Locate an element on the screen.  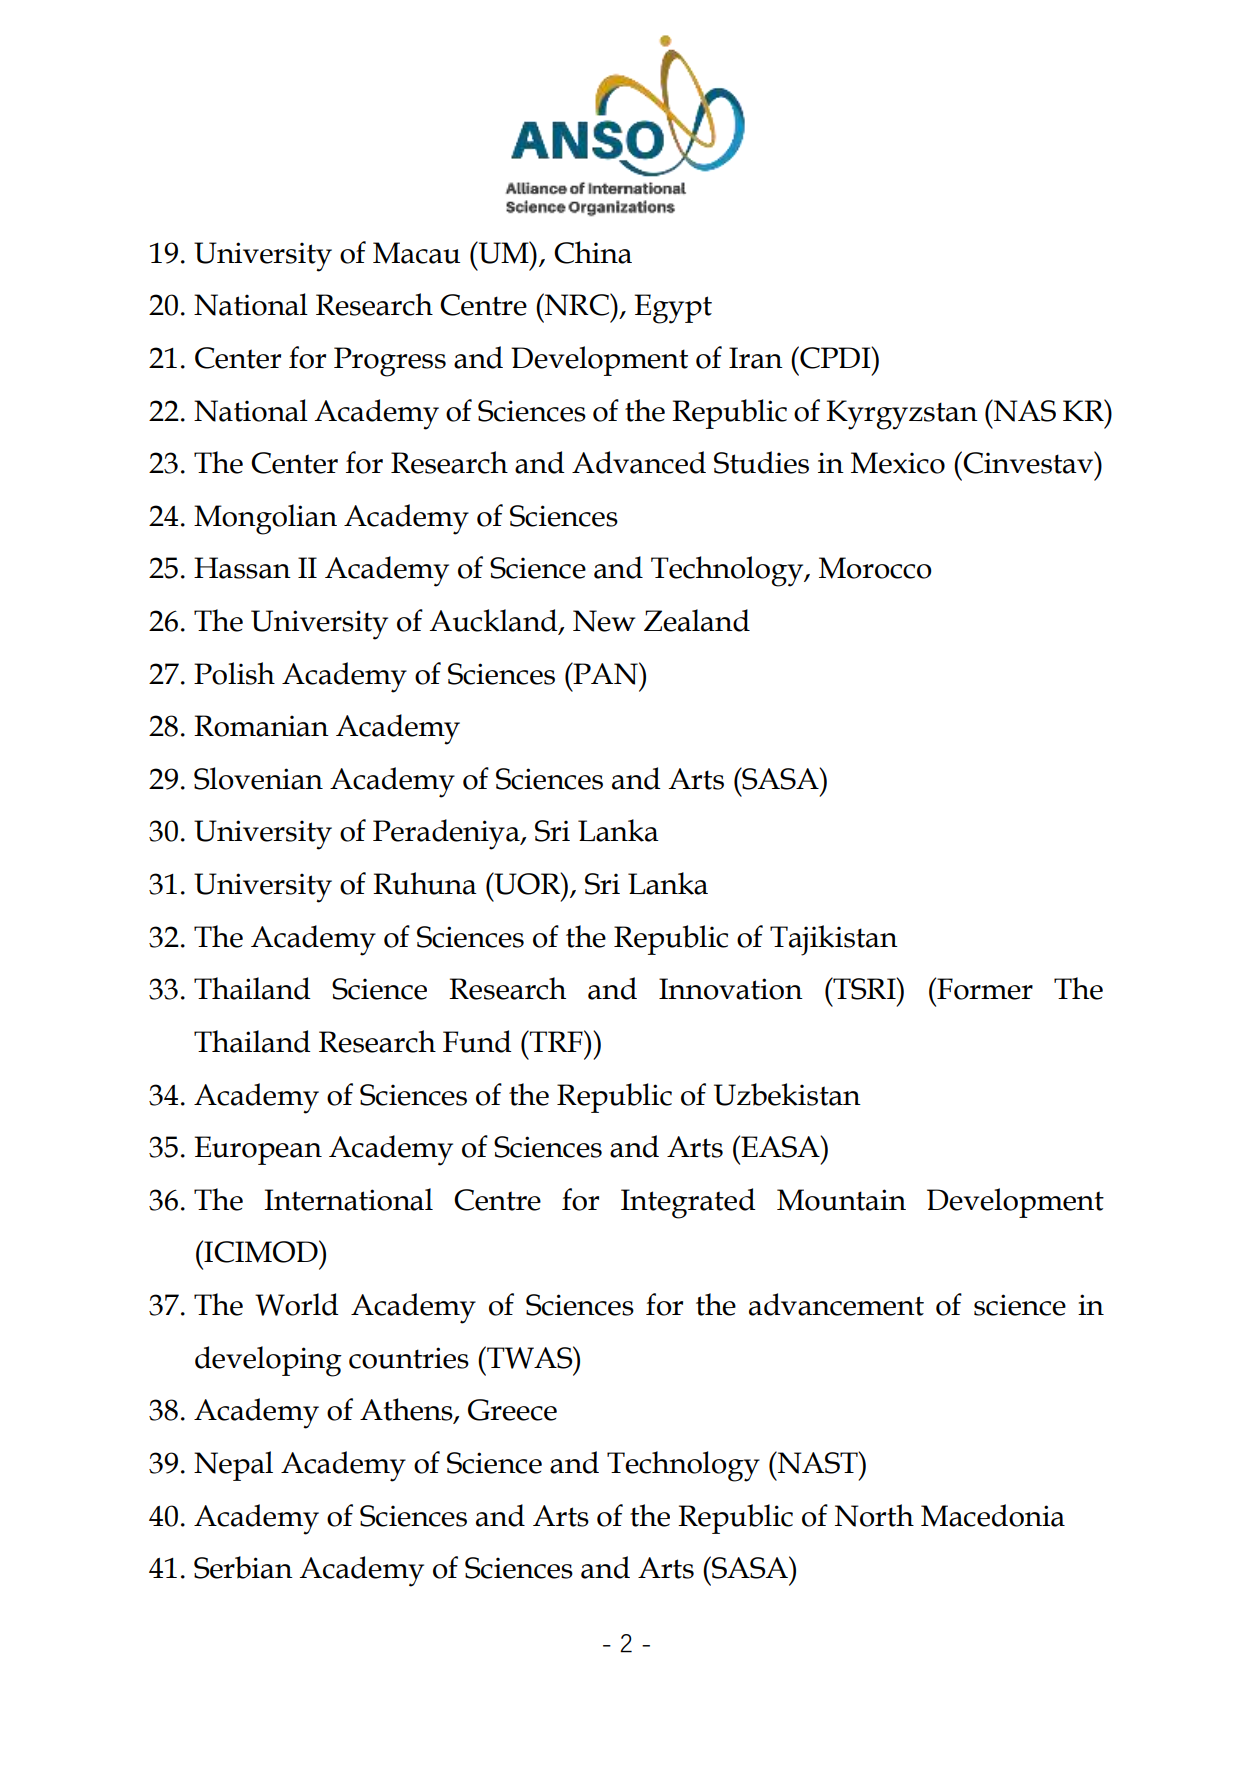
Serbian is located at coordinates (243, 1567).
